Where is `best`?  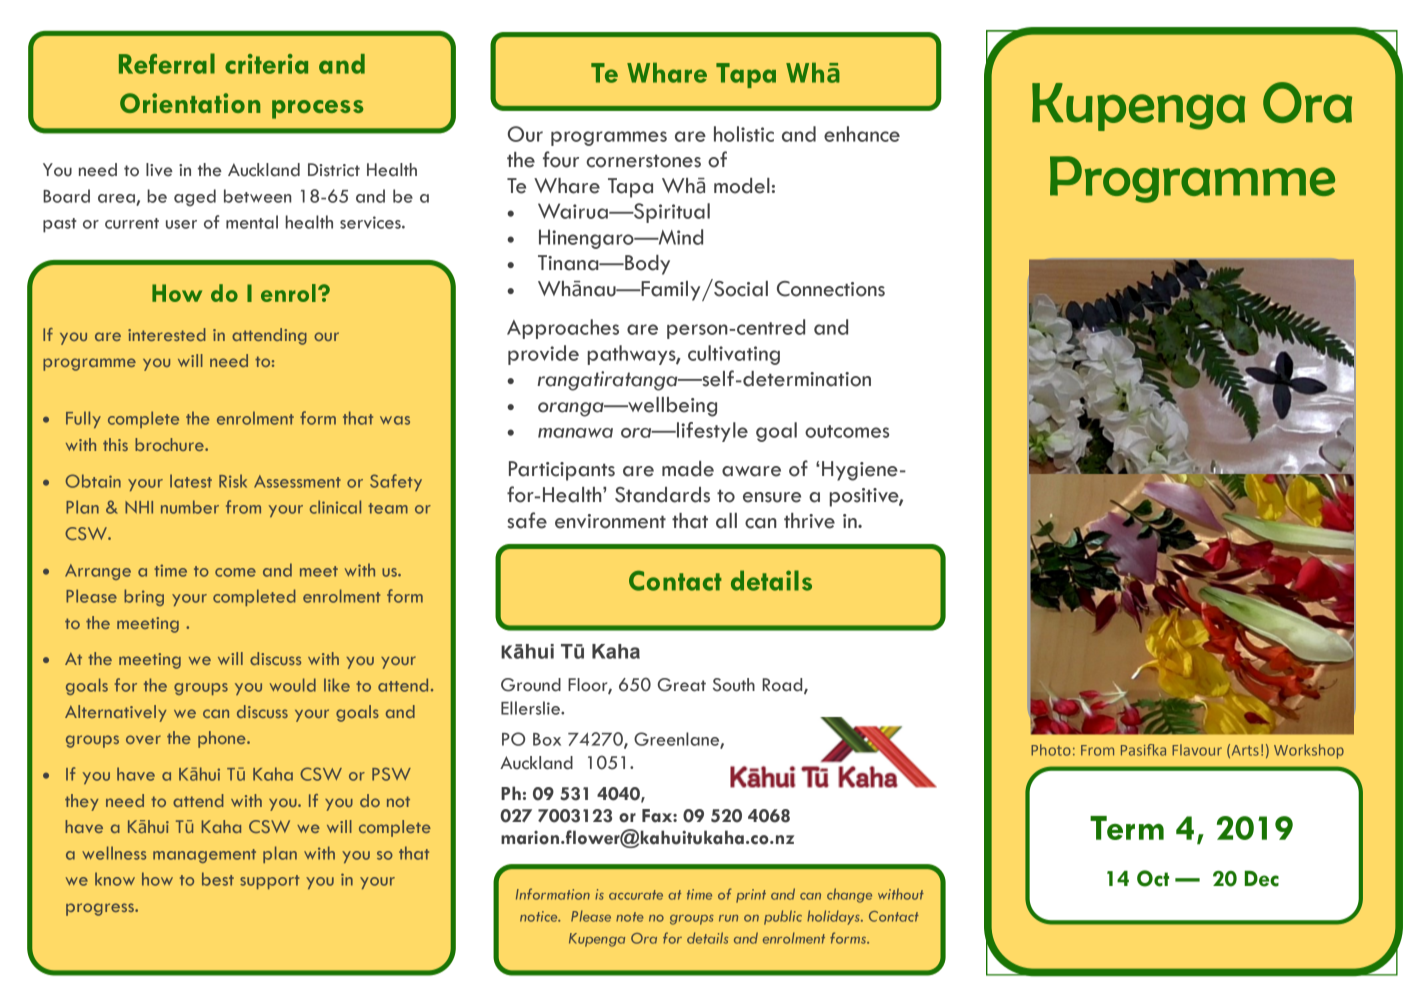 best is located at coordinates (218, 879).
